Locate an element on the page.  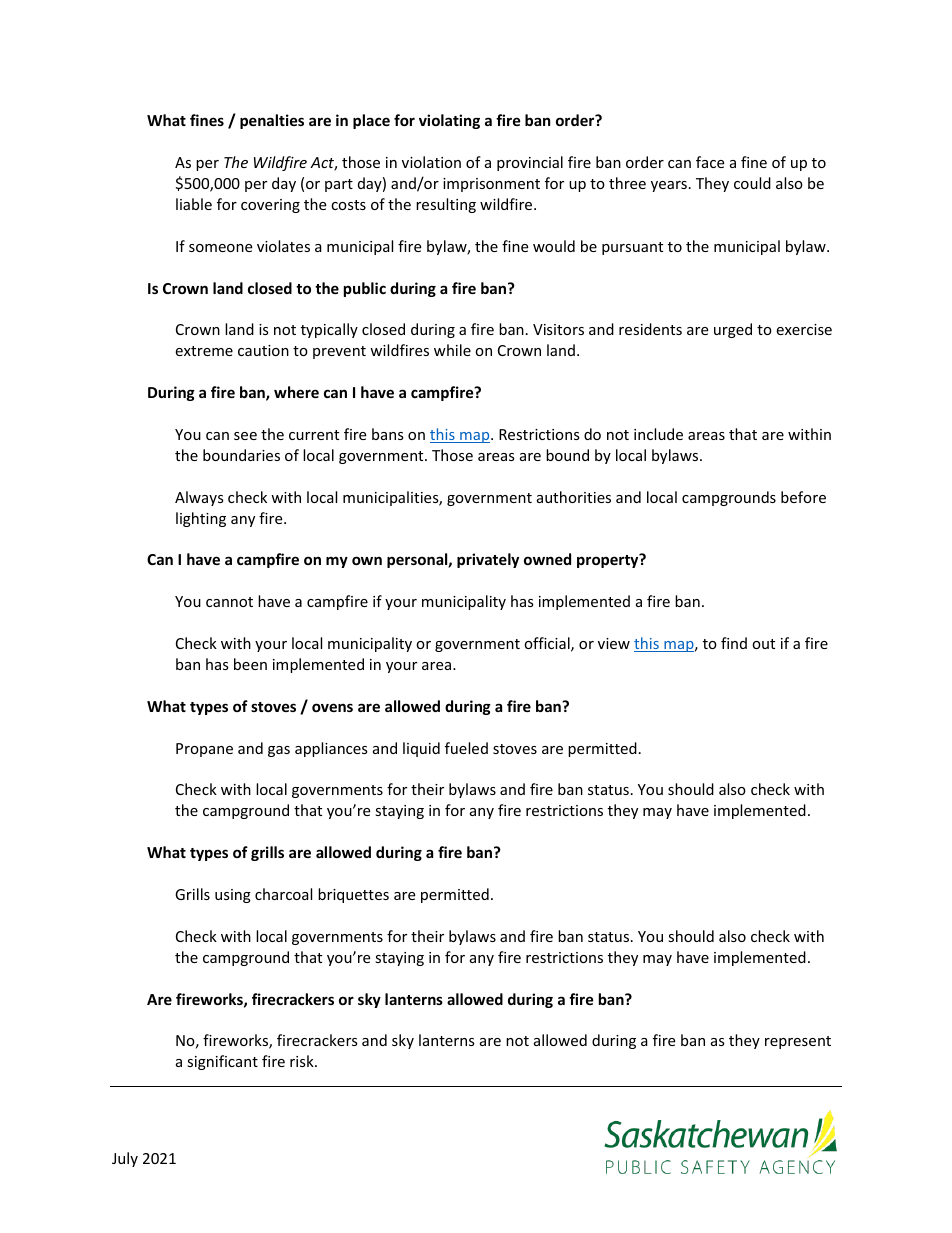
fueled is located at coordinates (466, 748).
